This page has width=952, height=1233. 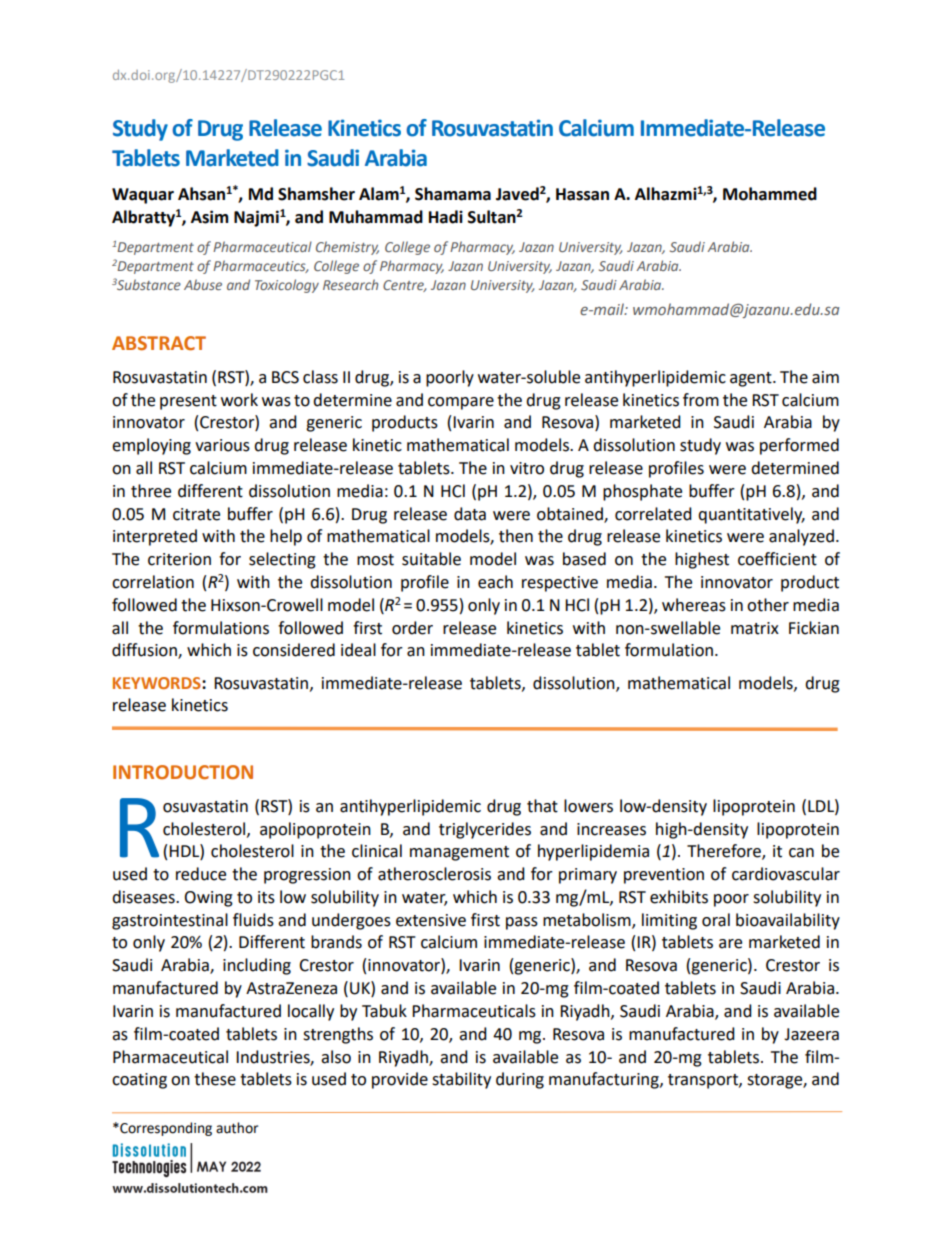 What do you see at coordinates (799, 446) in the page?
I see `performed` at bounding box center [799, 446].
